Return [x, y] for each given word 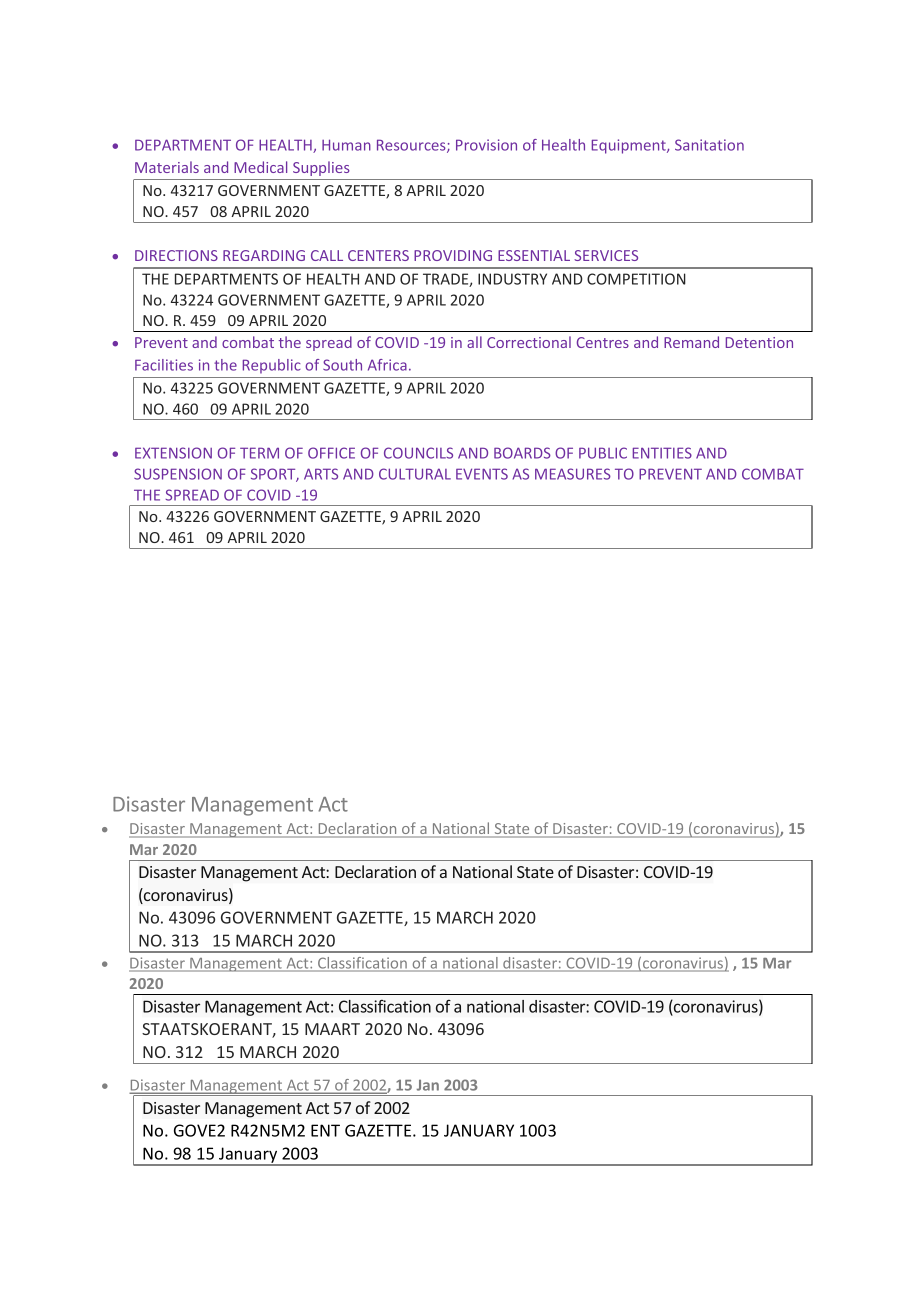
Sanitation [709, 145]
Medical [260, 167]
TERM [259, 453]
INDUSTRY [512, 279]
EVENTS [482, 474]
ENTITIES [662, 453]
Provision [486, 145]
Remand [691, 342]
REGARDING [264, 255]
